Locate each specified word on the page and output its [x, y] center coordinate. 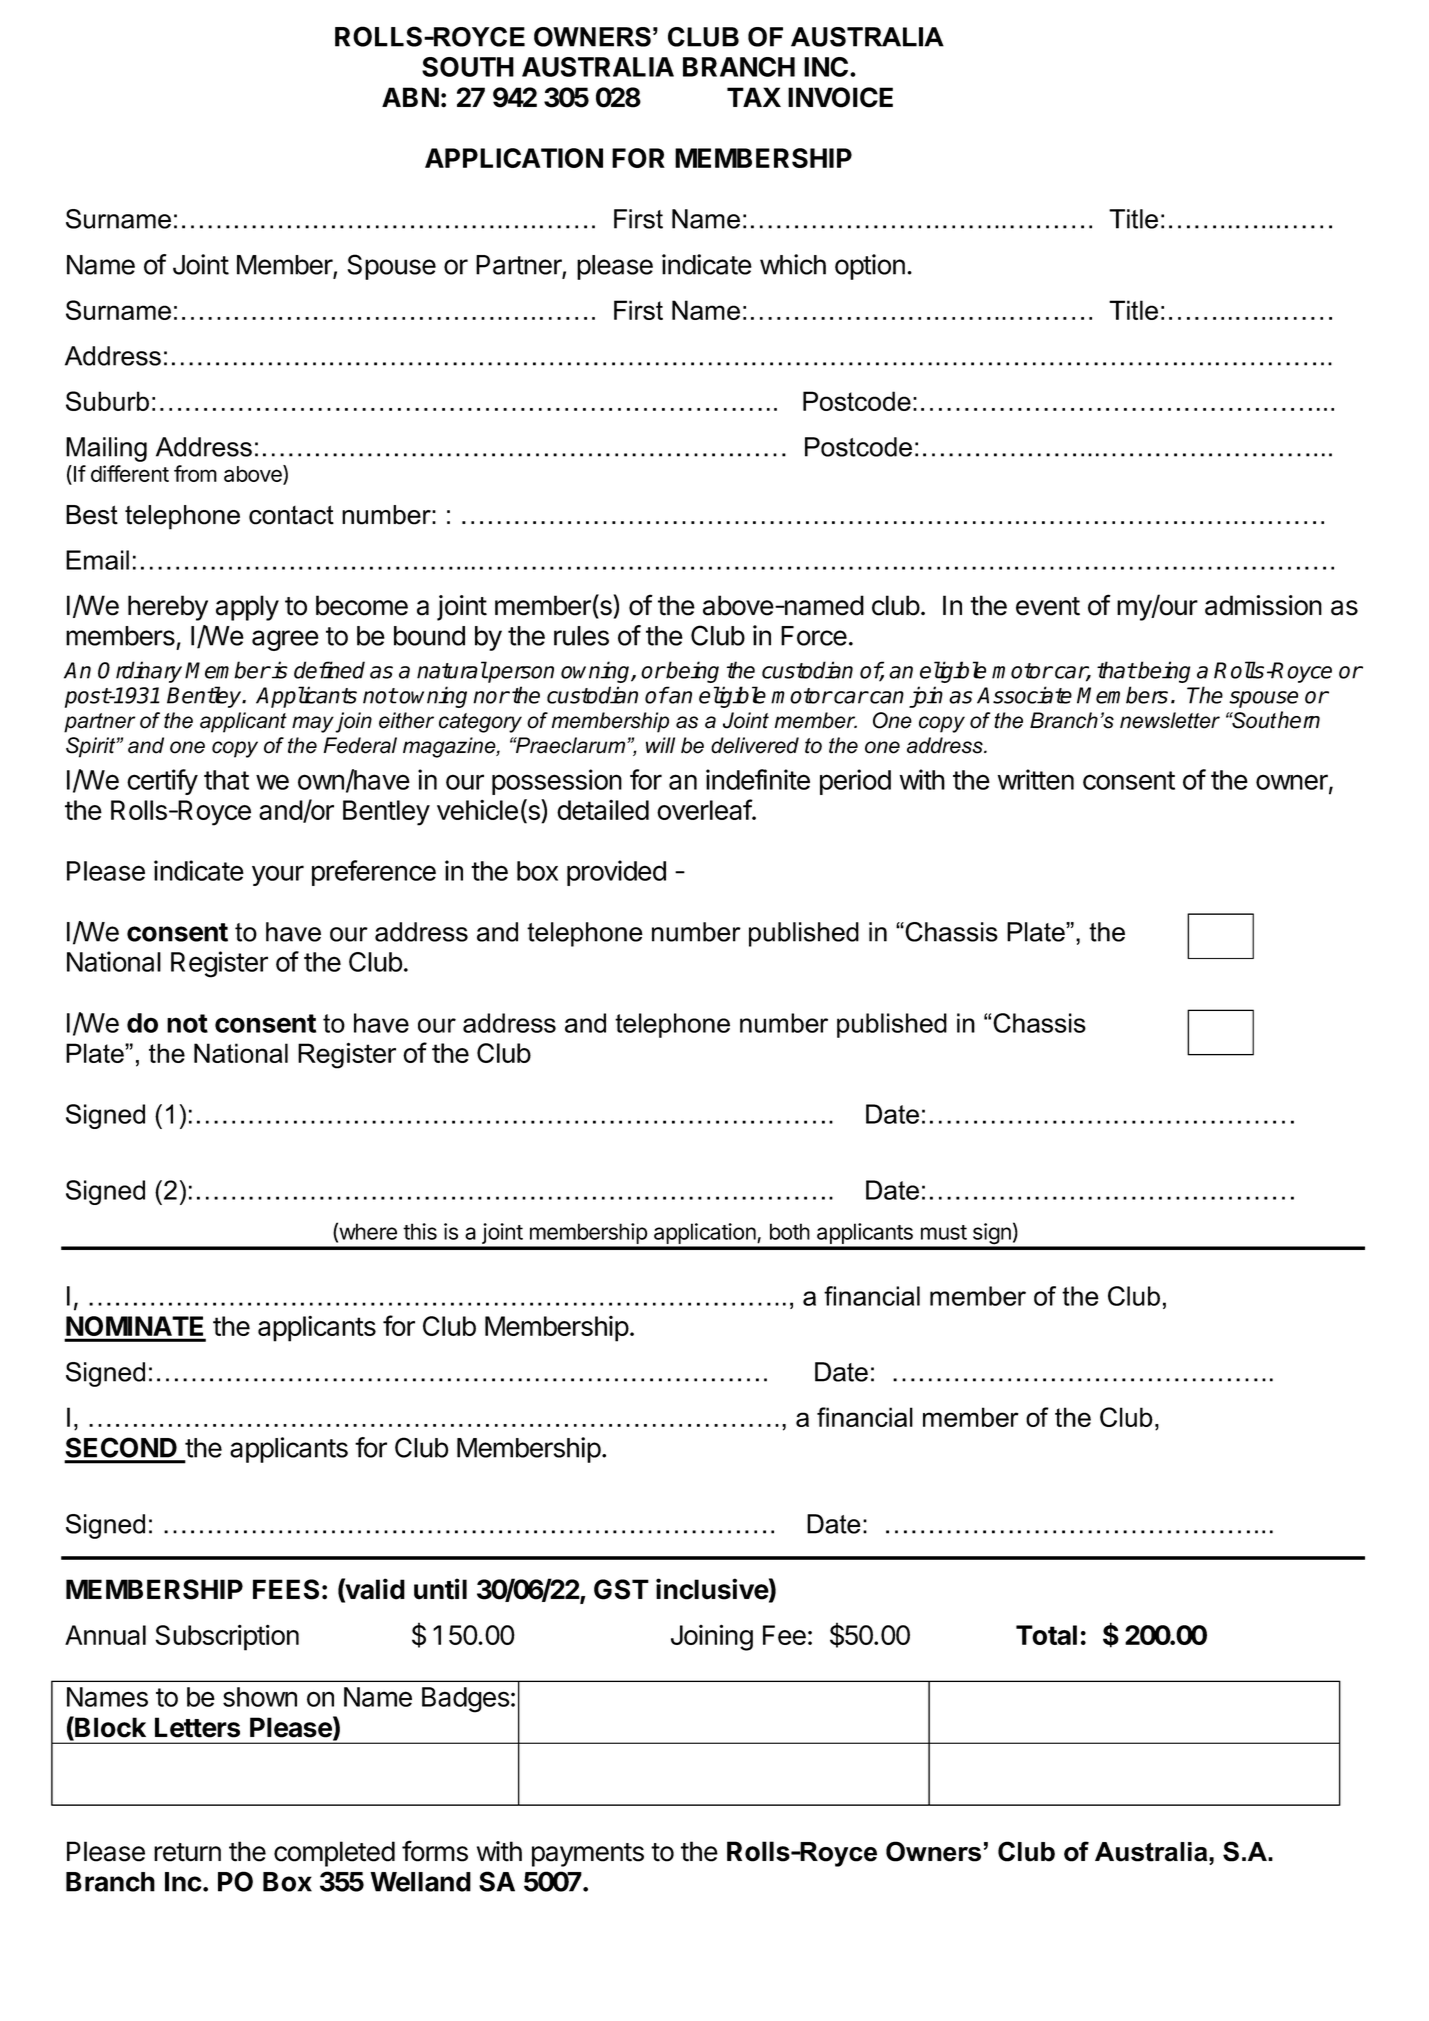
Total [1046, 1635]
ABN [410, 97]
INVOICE [840, 97]
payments [588, 1855]
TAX [754, 97]
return [187, 1852]
